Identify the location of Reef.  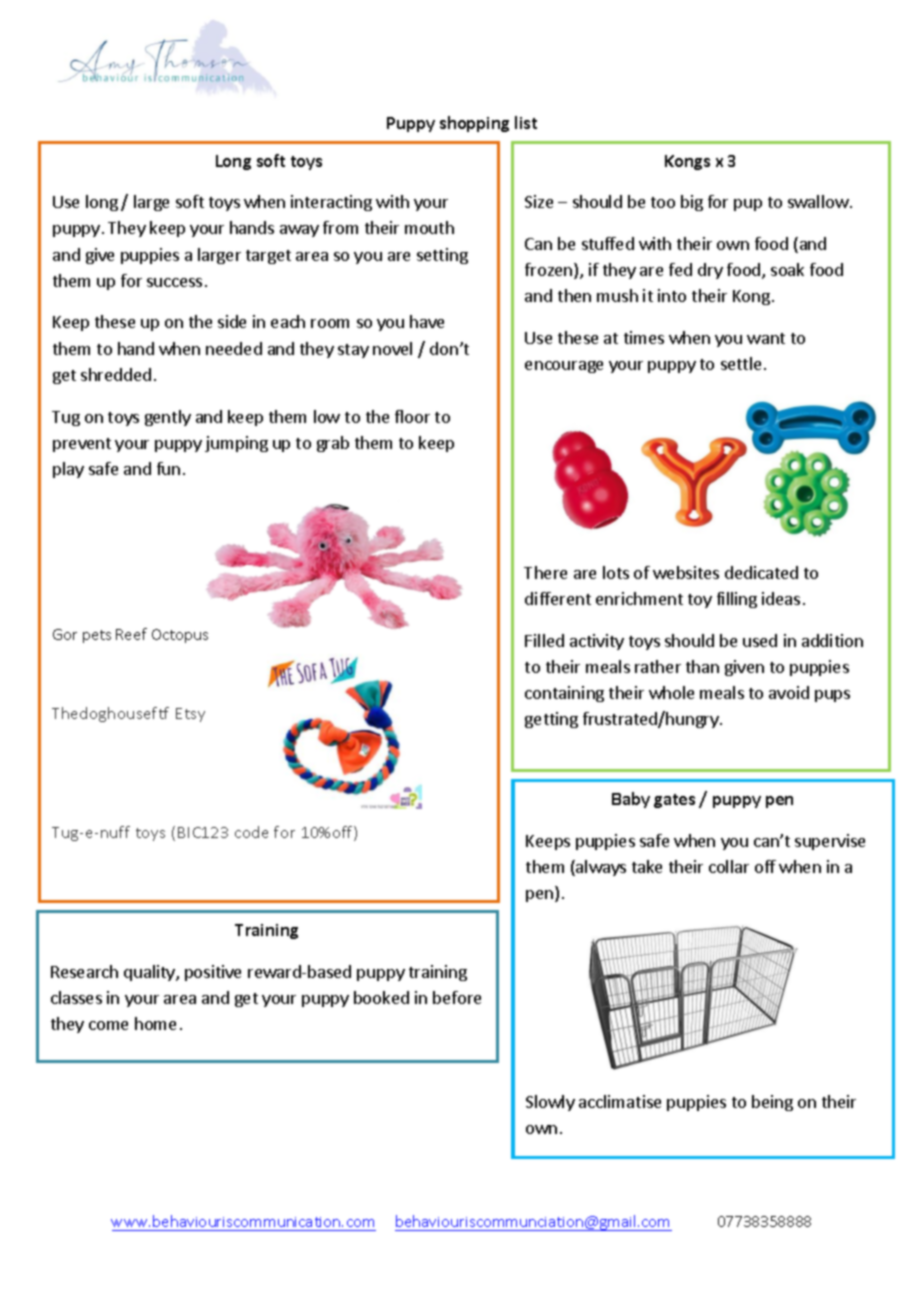
(131, 634).
